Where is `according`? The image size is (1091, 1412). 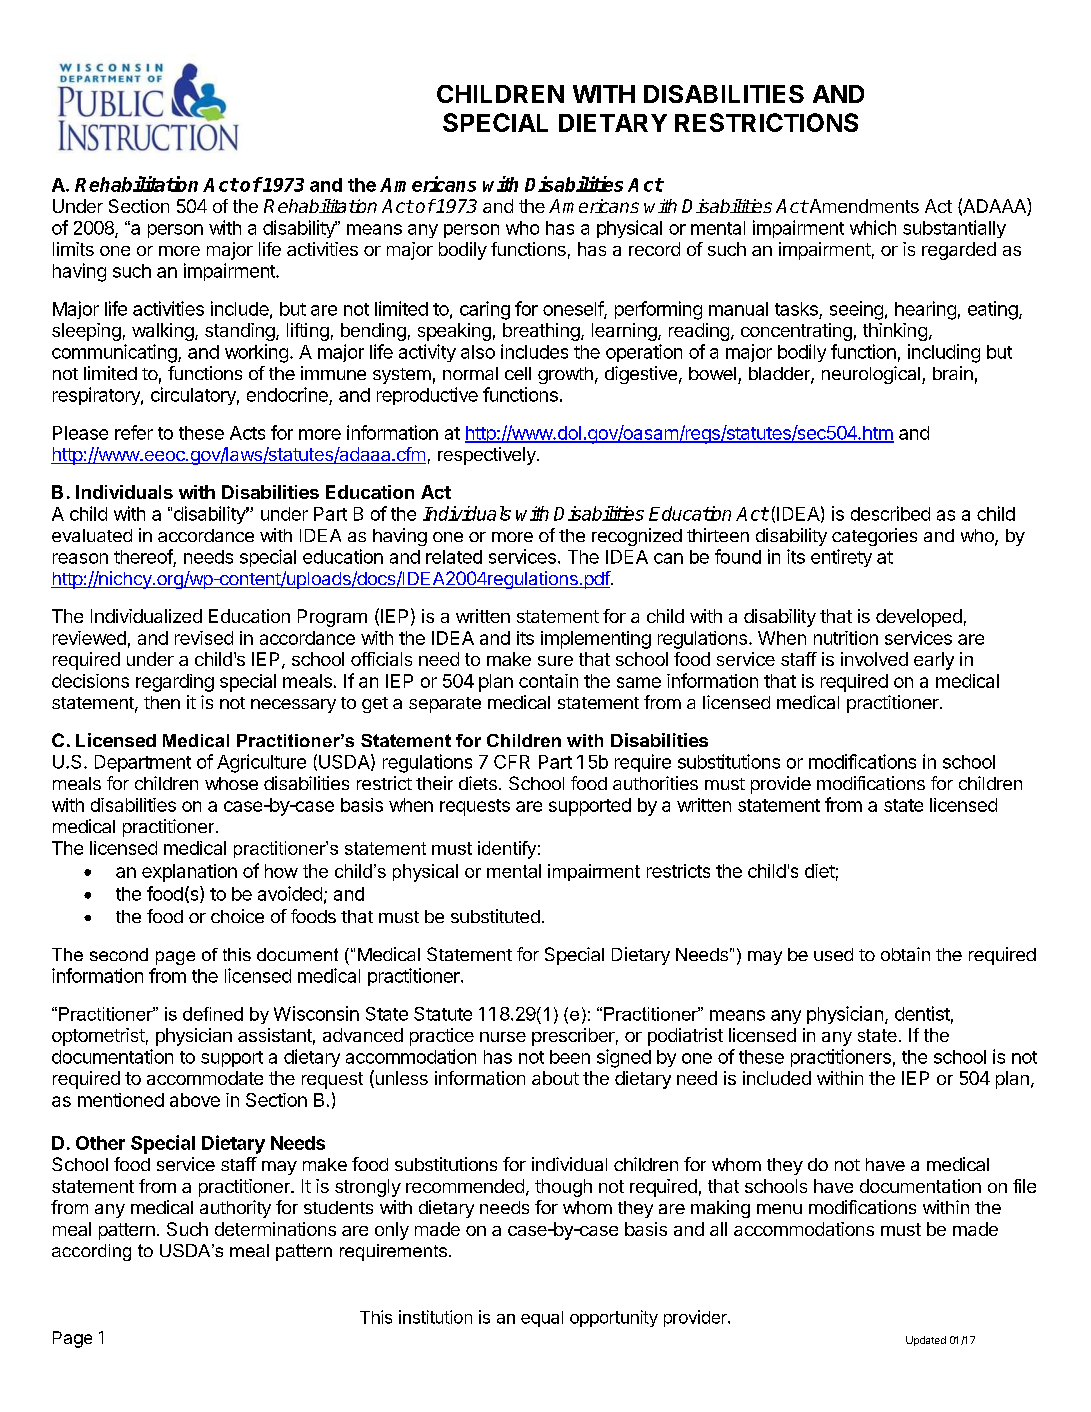 according is located at coordinates (91, 1252).
